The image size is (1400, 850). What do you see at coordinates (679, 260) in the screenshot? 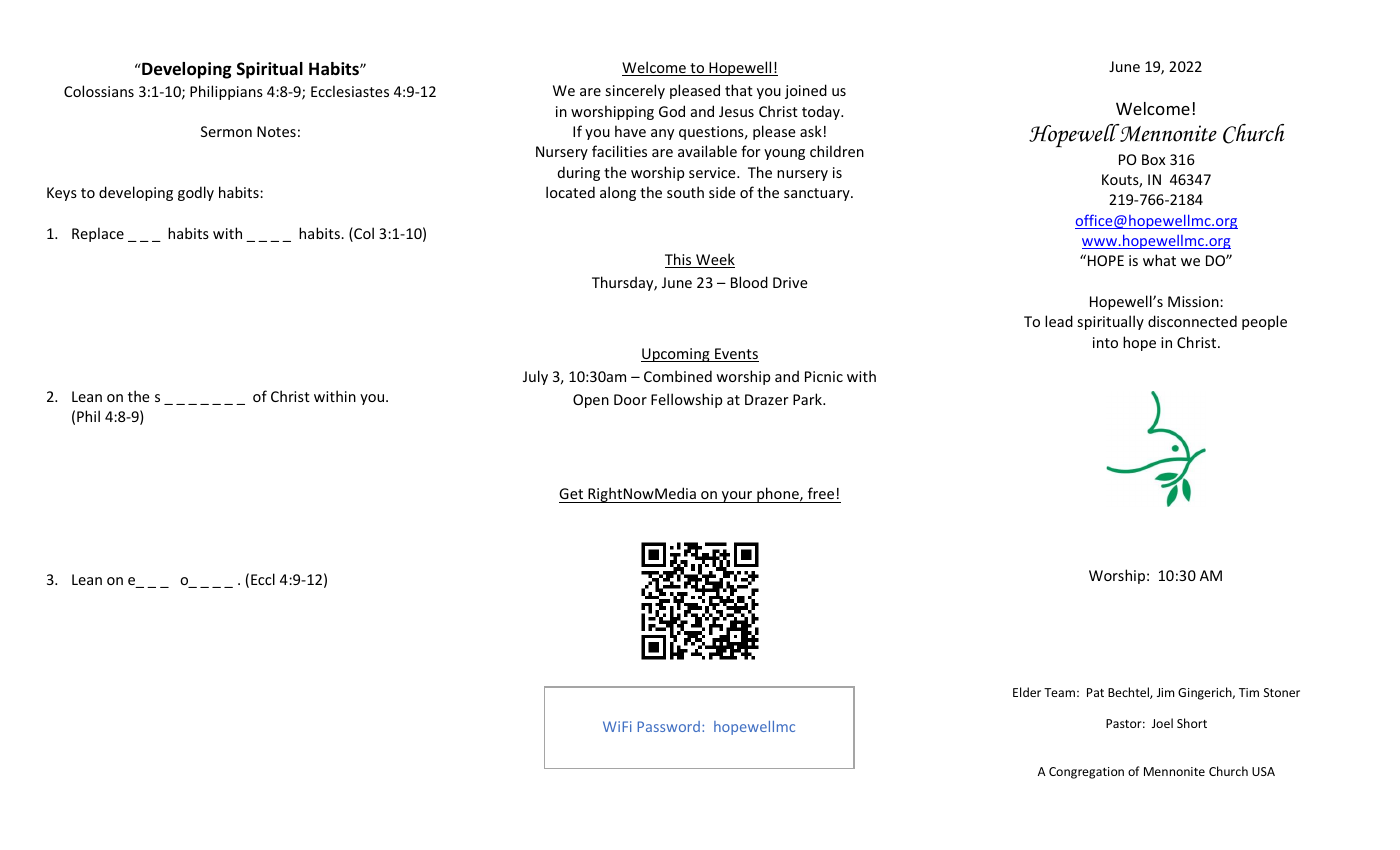
I see `This` at bounding box center [679, 260].
